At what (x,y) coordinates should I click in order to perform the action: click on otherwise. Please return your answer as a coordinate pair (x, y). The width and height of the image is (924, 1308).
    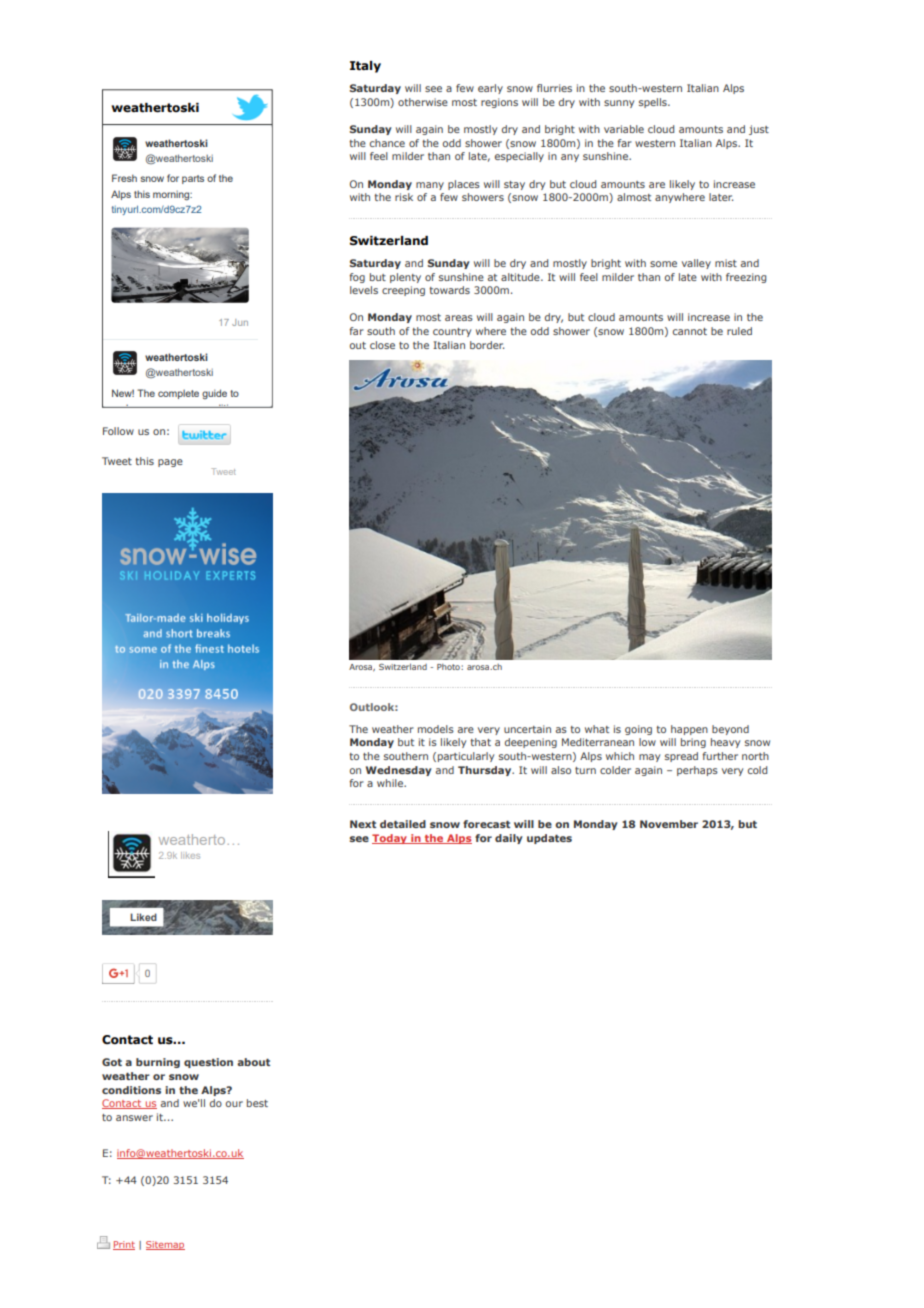
    Looking at the image, I should click on (423, 102).
